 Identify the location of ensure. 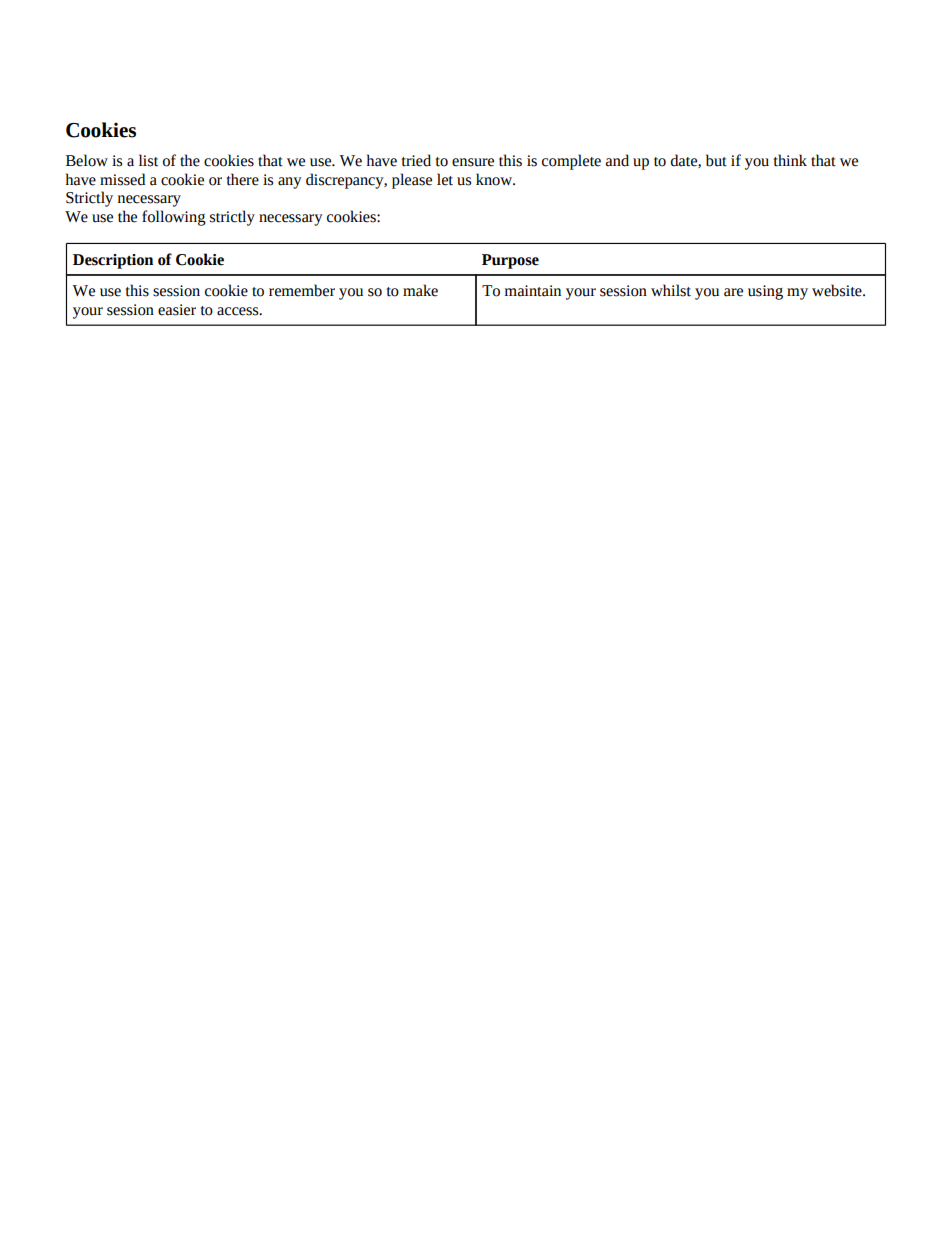
(473, 162).
